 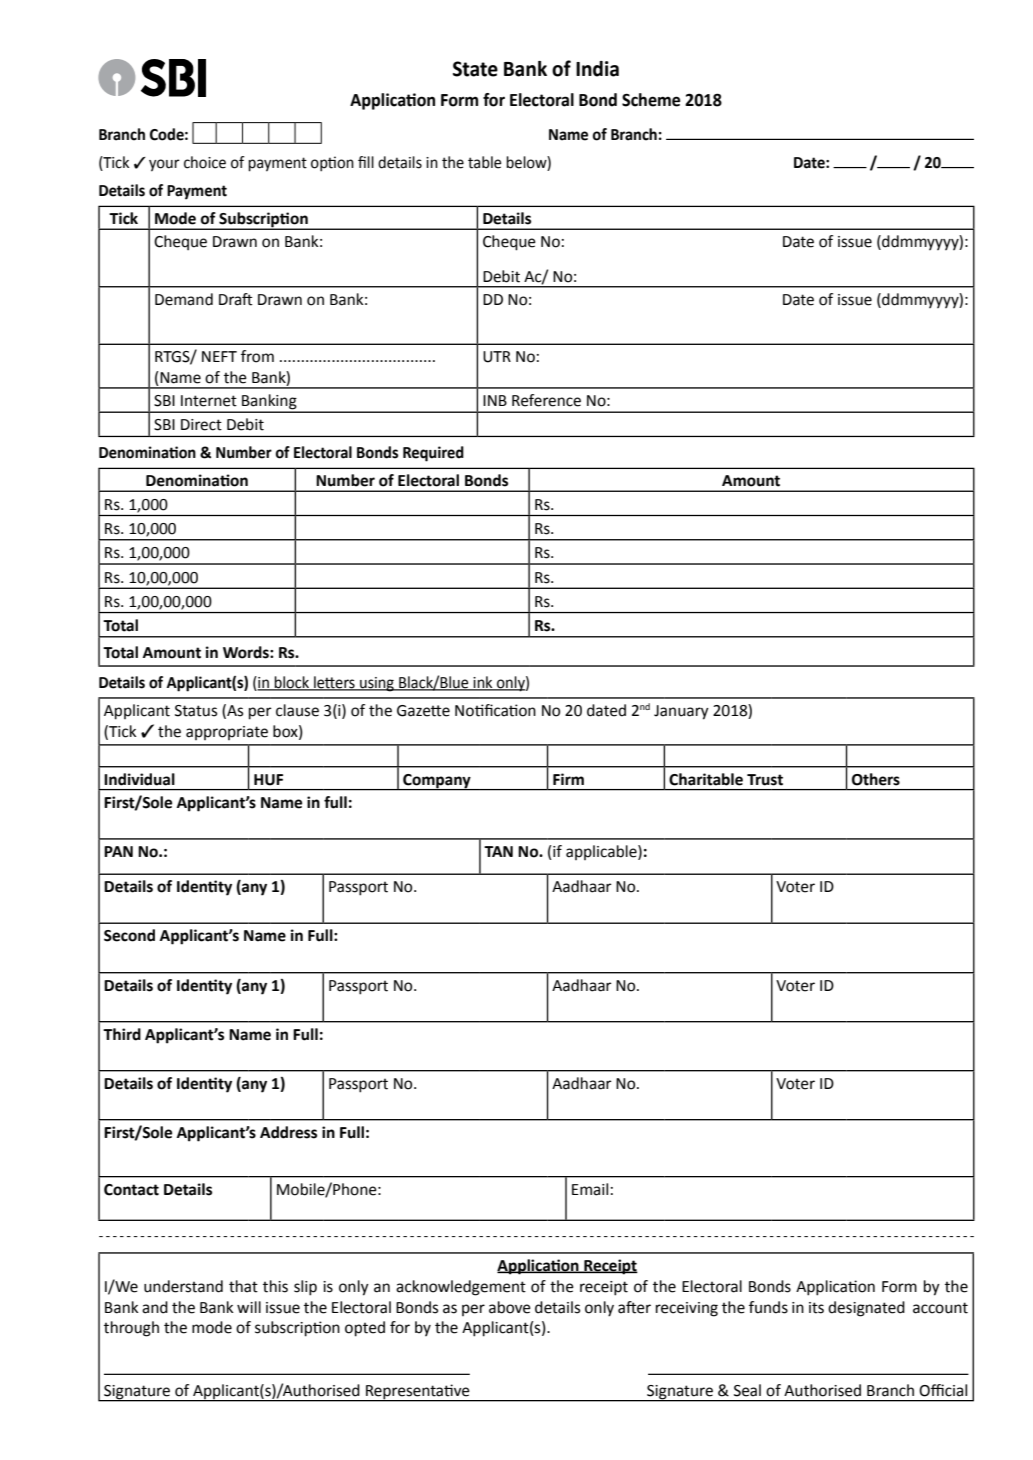 What do you see at coordinates (249, 1307) in the screenshot?
I see `will` at bounding box center [249, 1307].
